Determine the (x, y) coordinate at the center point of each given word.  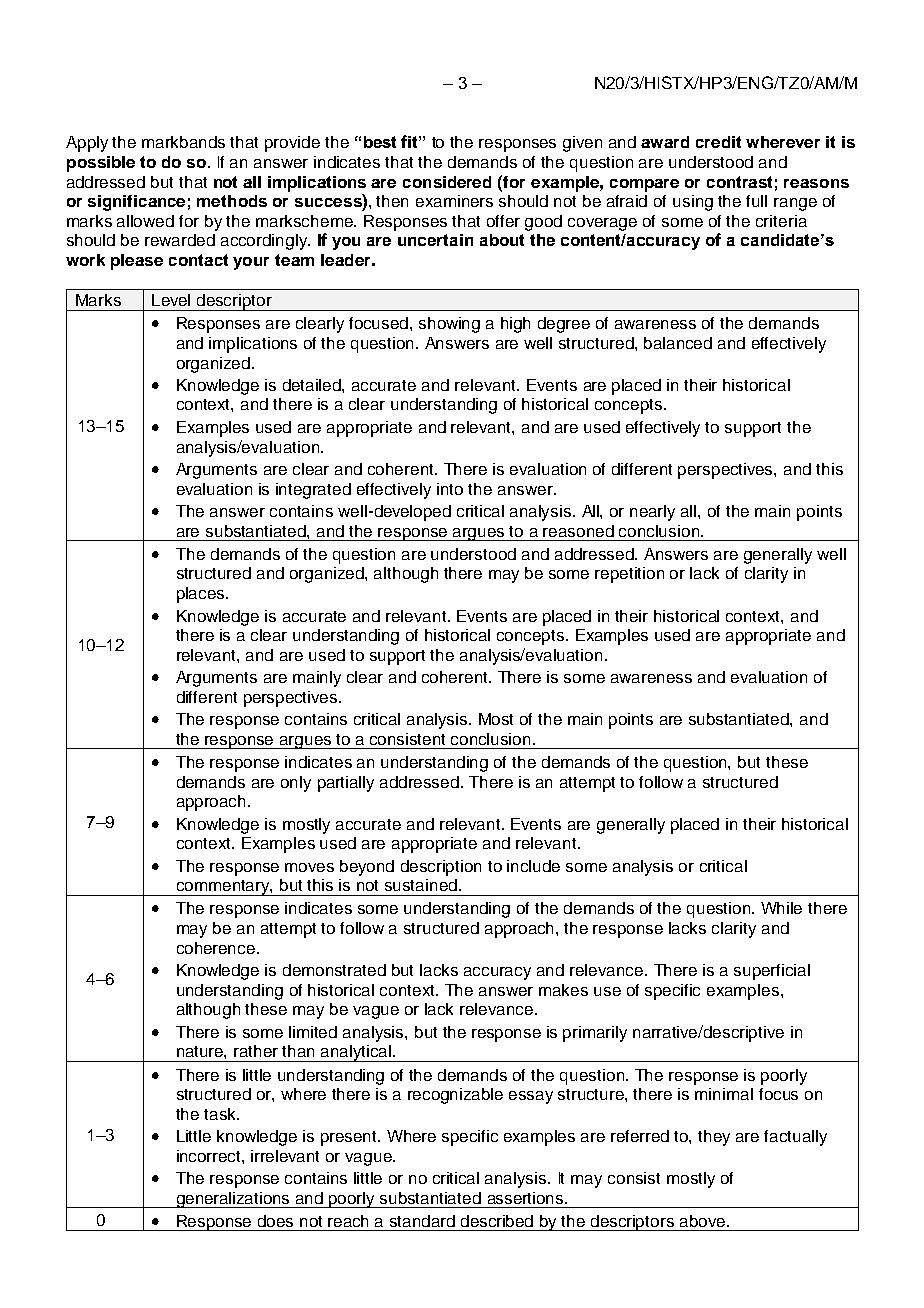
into (450, 489)
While (781, 908)
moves (309, 867)
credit (718, 142)
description (441, 868)
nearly (652, 513)
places (202, 595)
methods (232, 201)
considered (447, 182)
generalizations (233, 1200)
